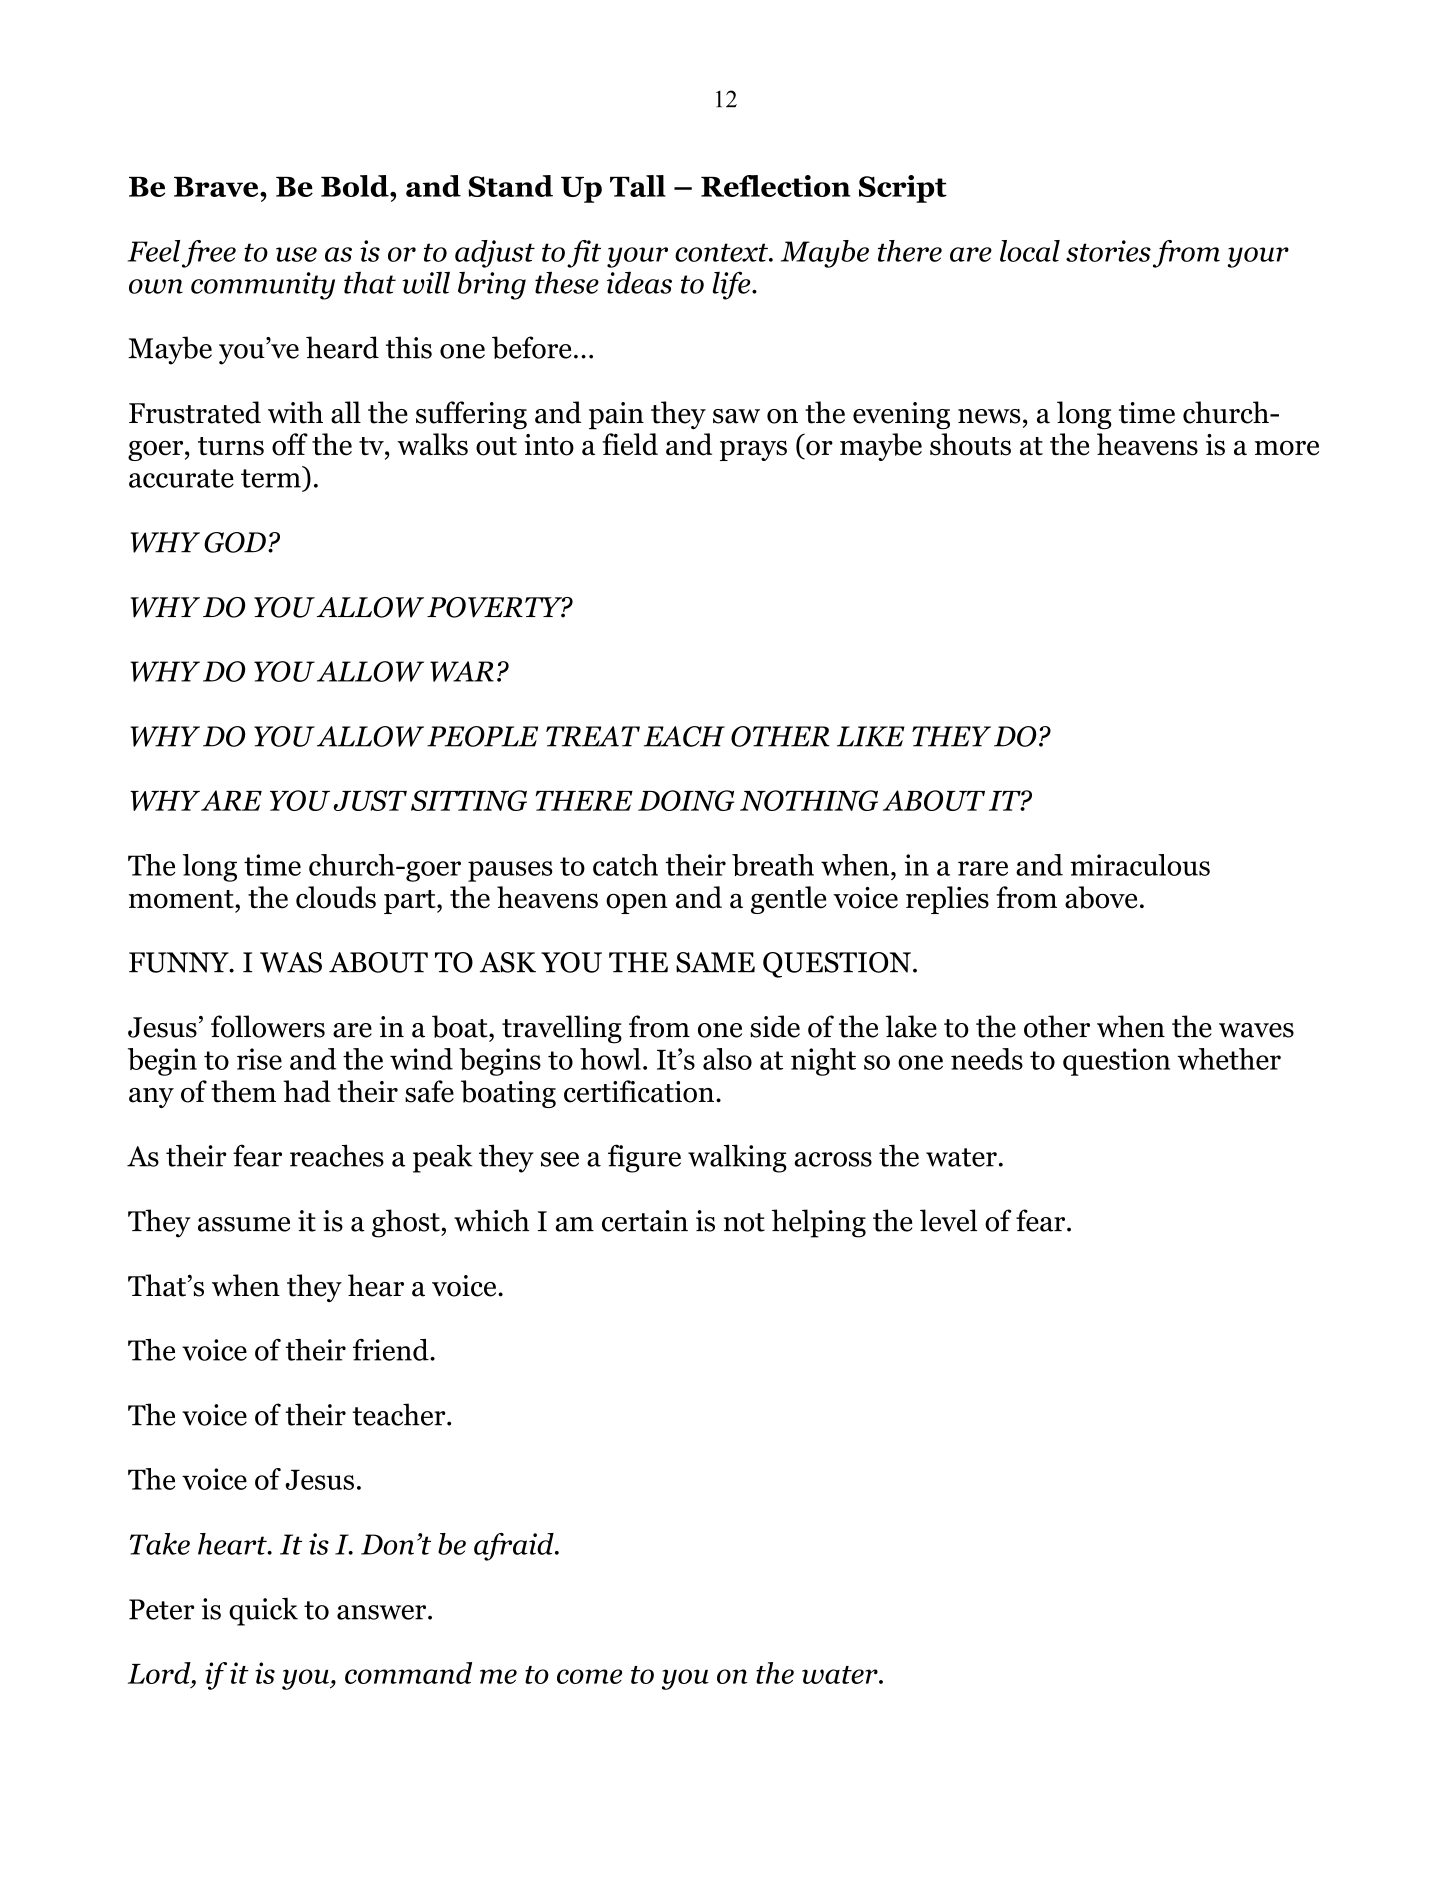 The height and width of the screenshot is (1878, 1451). Describe the element at coordinates (589, 1676) in the screenshot. I see `come` at that location.
